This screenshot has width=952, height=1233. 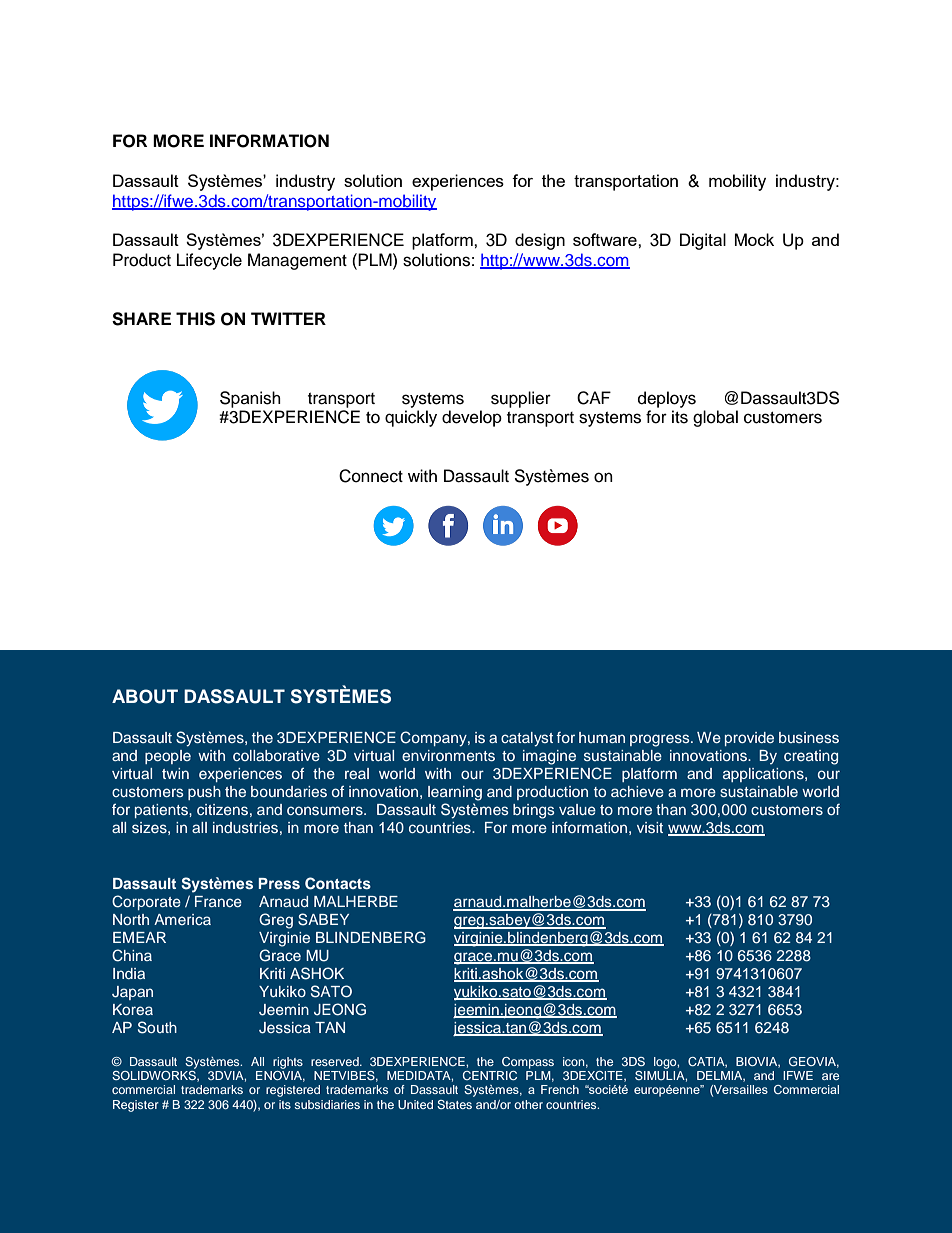 I want to click on design, so click(x=540, y=241).
